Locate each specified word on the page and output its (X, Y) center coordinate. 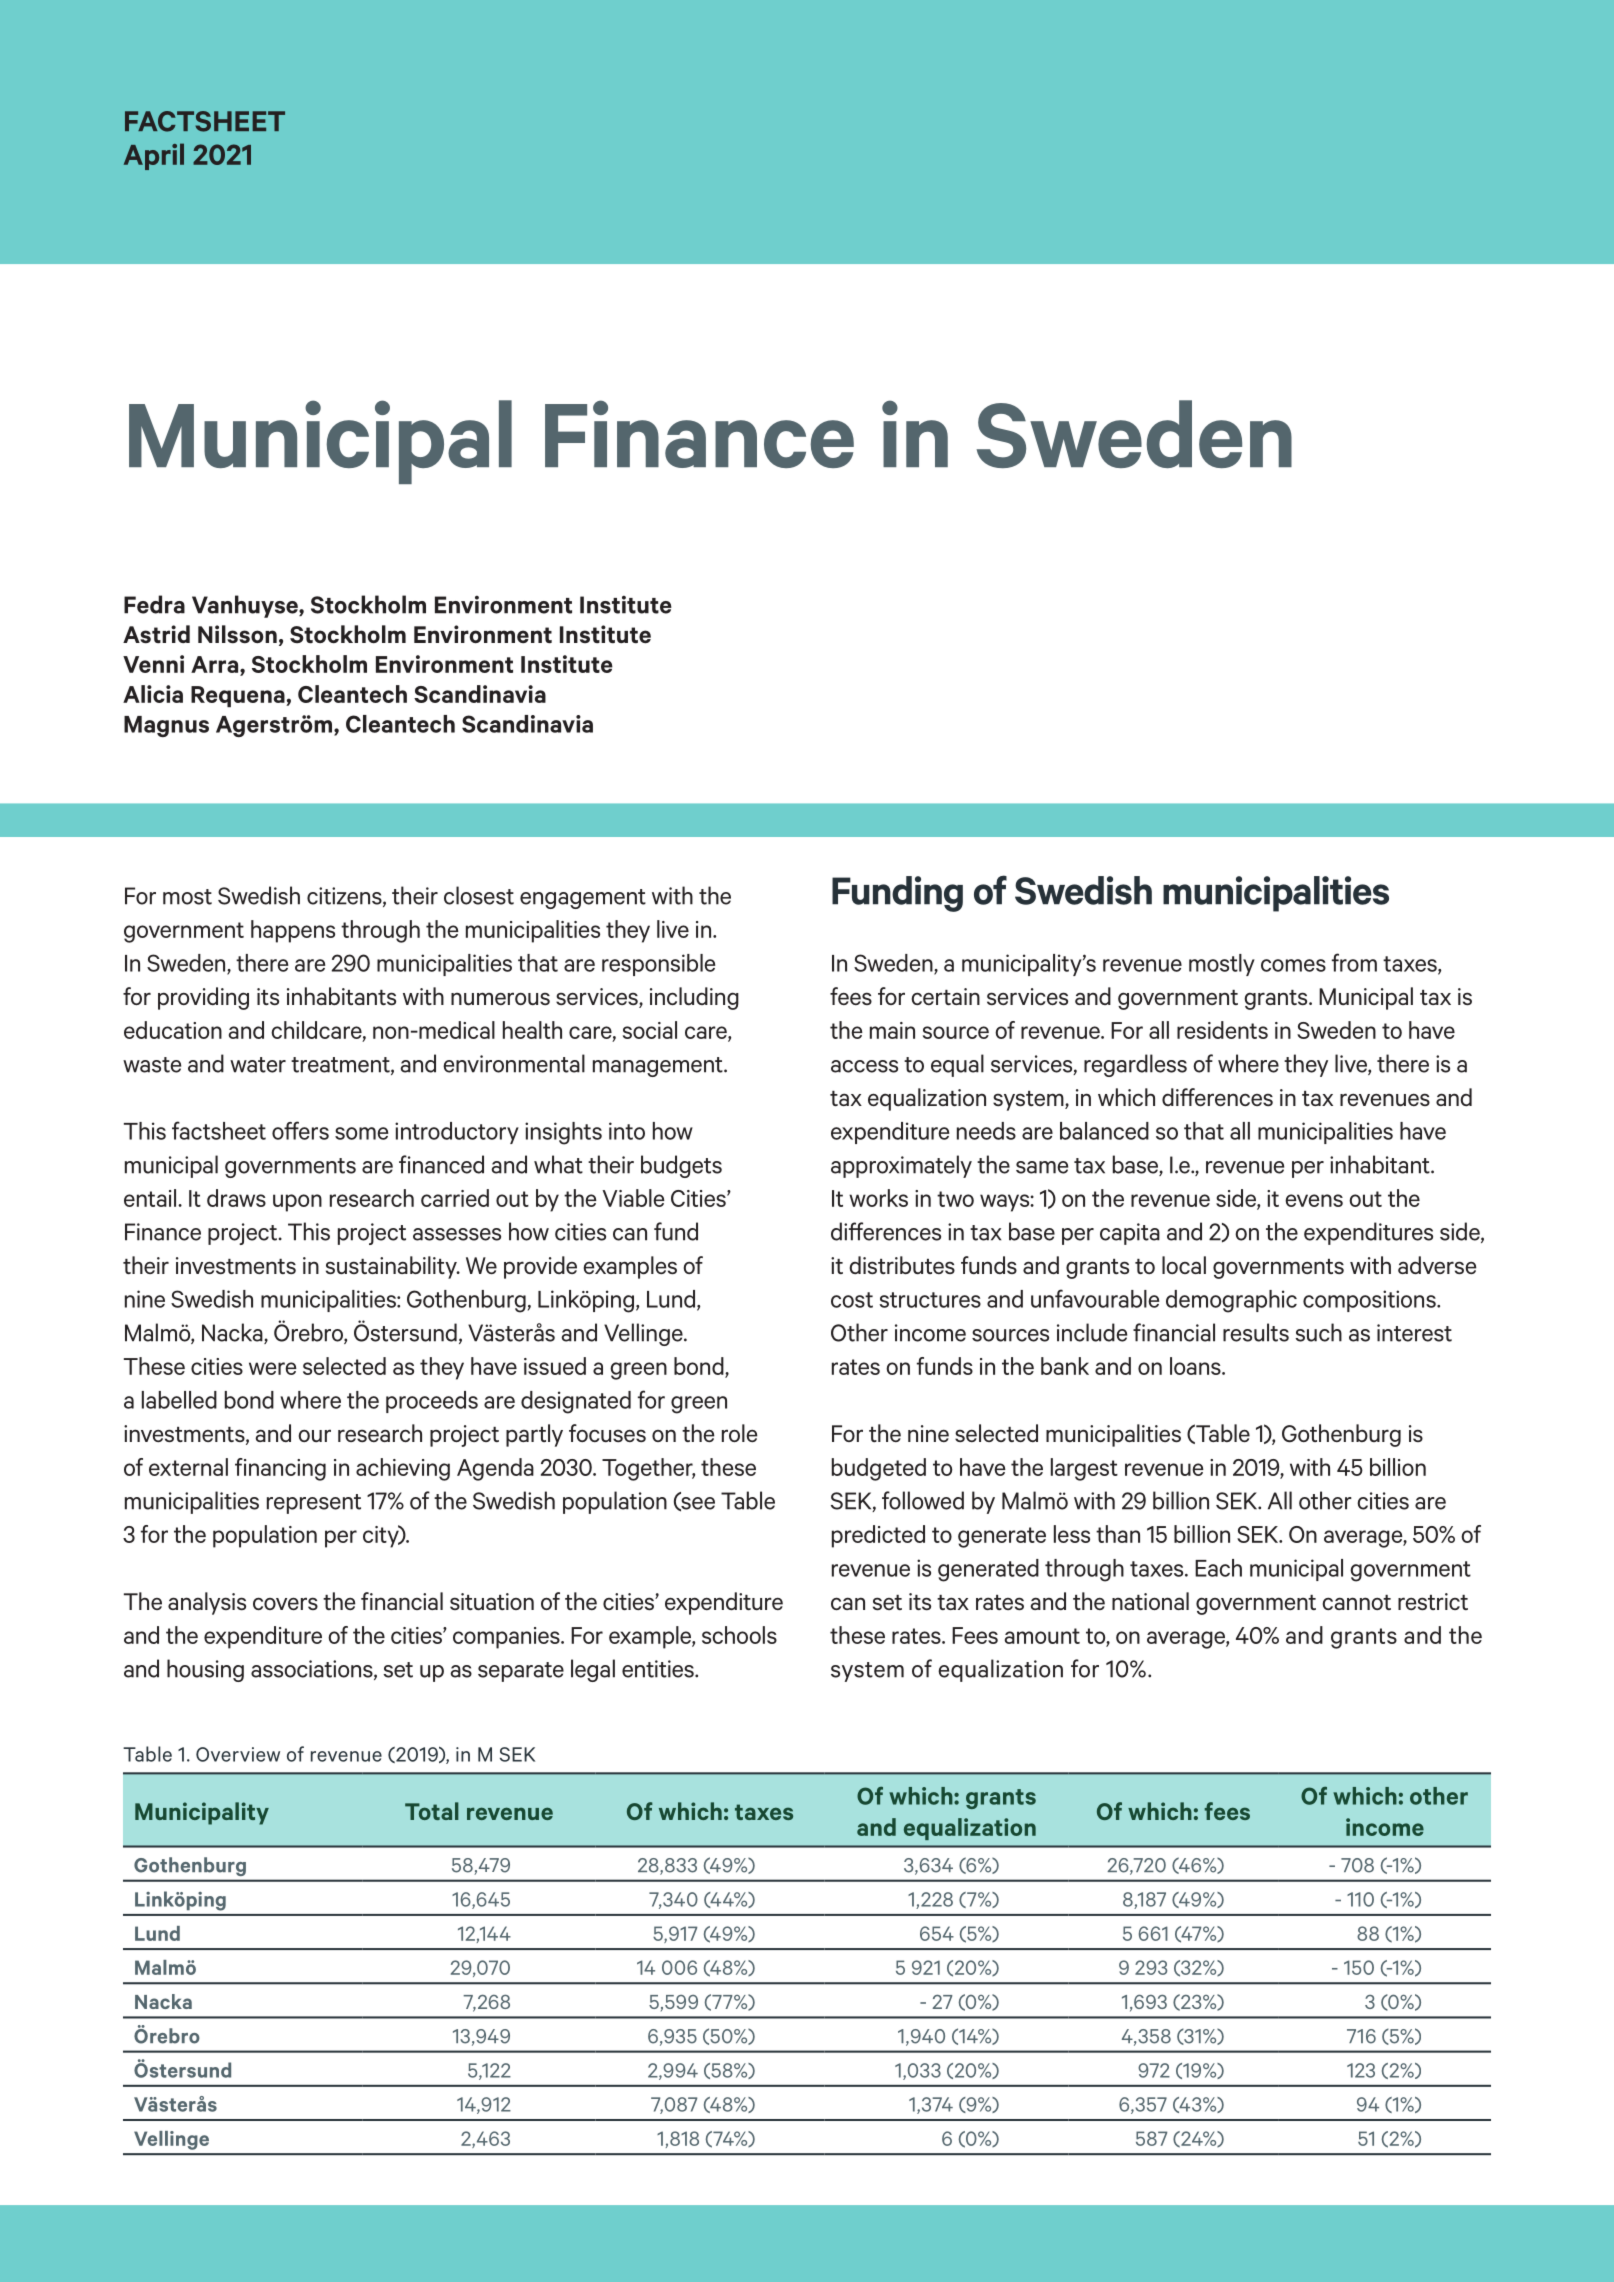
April (154, 156)
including (694, 998)
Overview (238, 1754)
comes (1293, 965)
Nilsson (237, 634)
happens (293, 931)
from (1354, 962)
